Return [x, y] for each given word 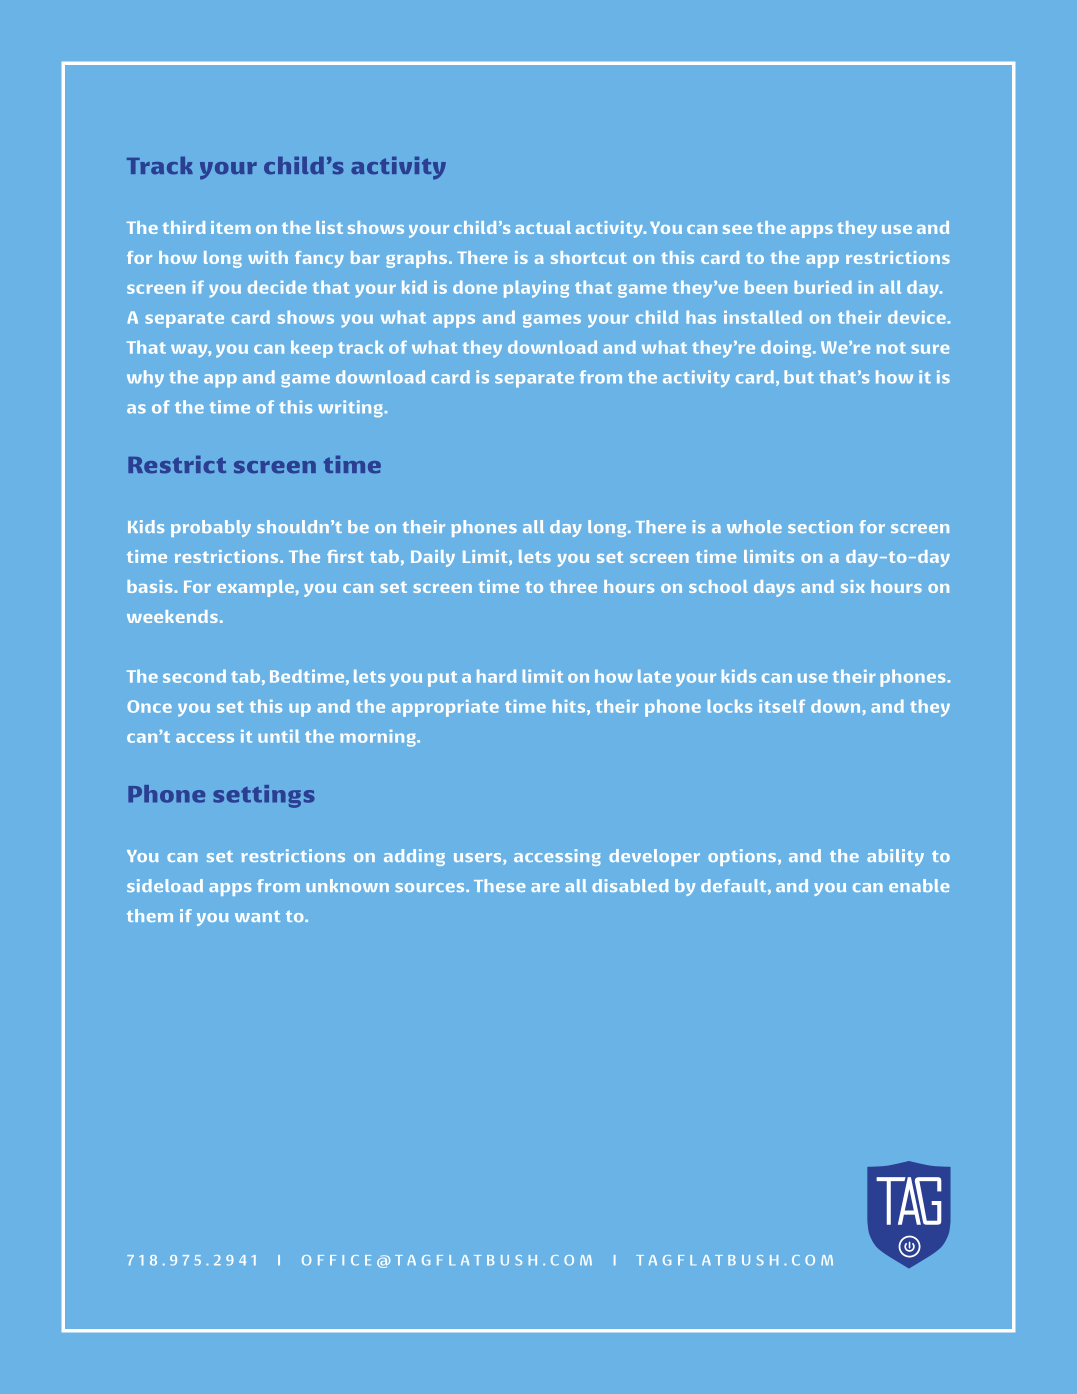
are [545, 887]
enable [919, 885]
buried [823, 287]
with [268, 257]
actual [543, 227]
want [257, 916]
